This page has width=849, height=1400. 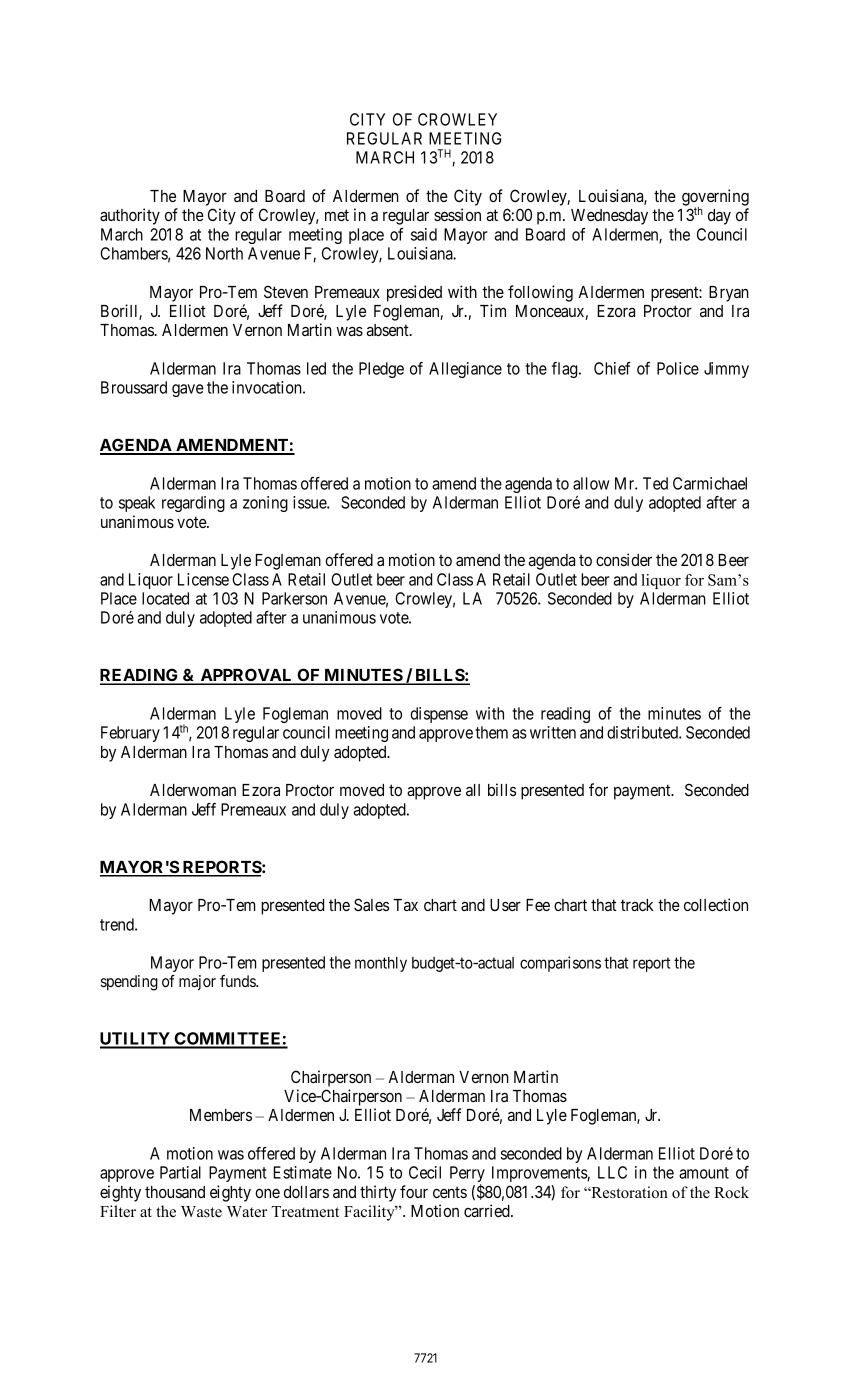 I want to click on Partial, so click(x=180, y=1172).
